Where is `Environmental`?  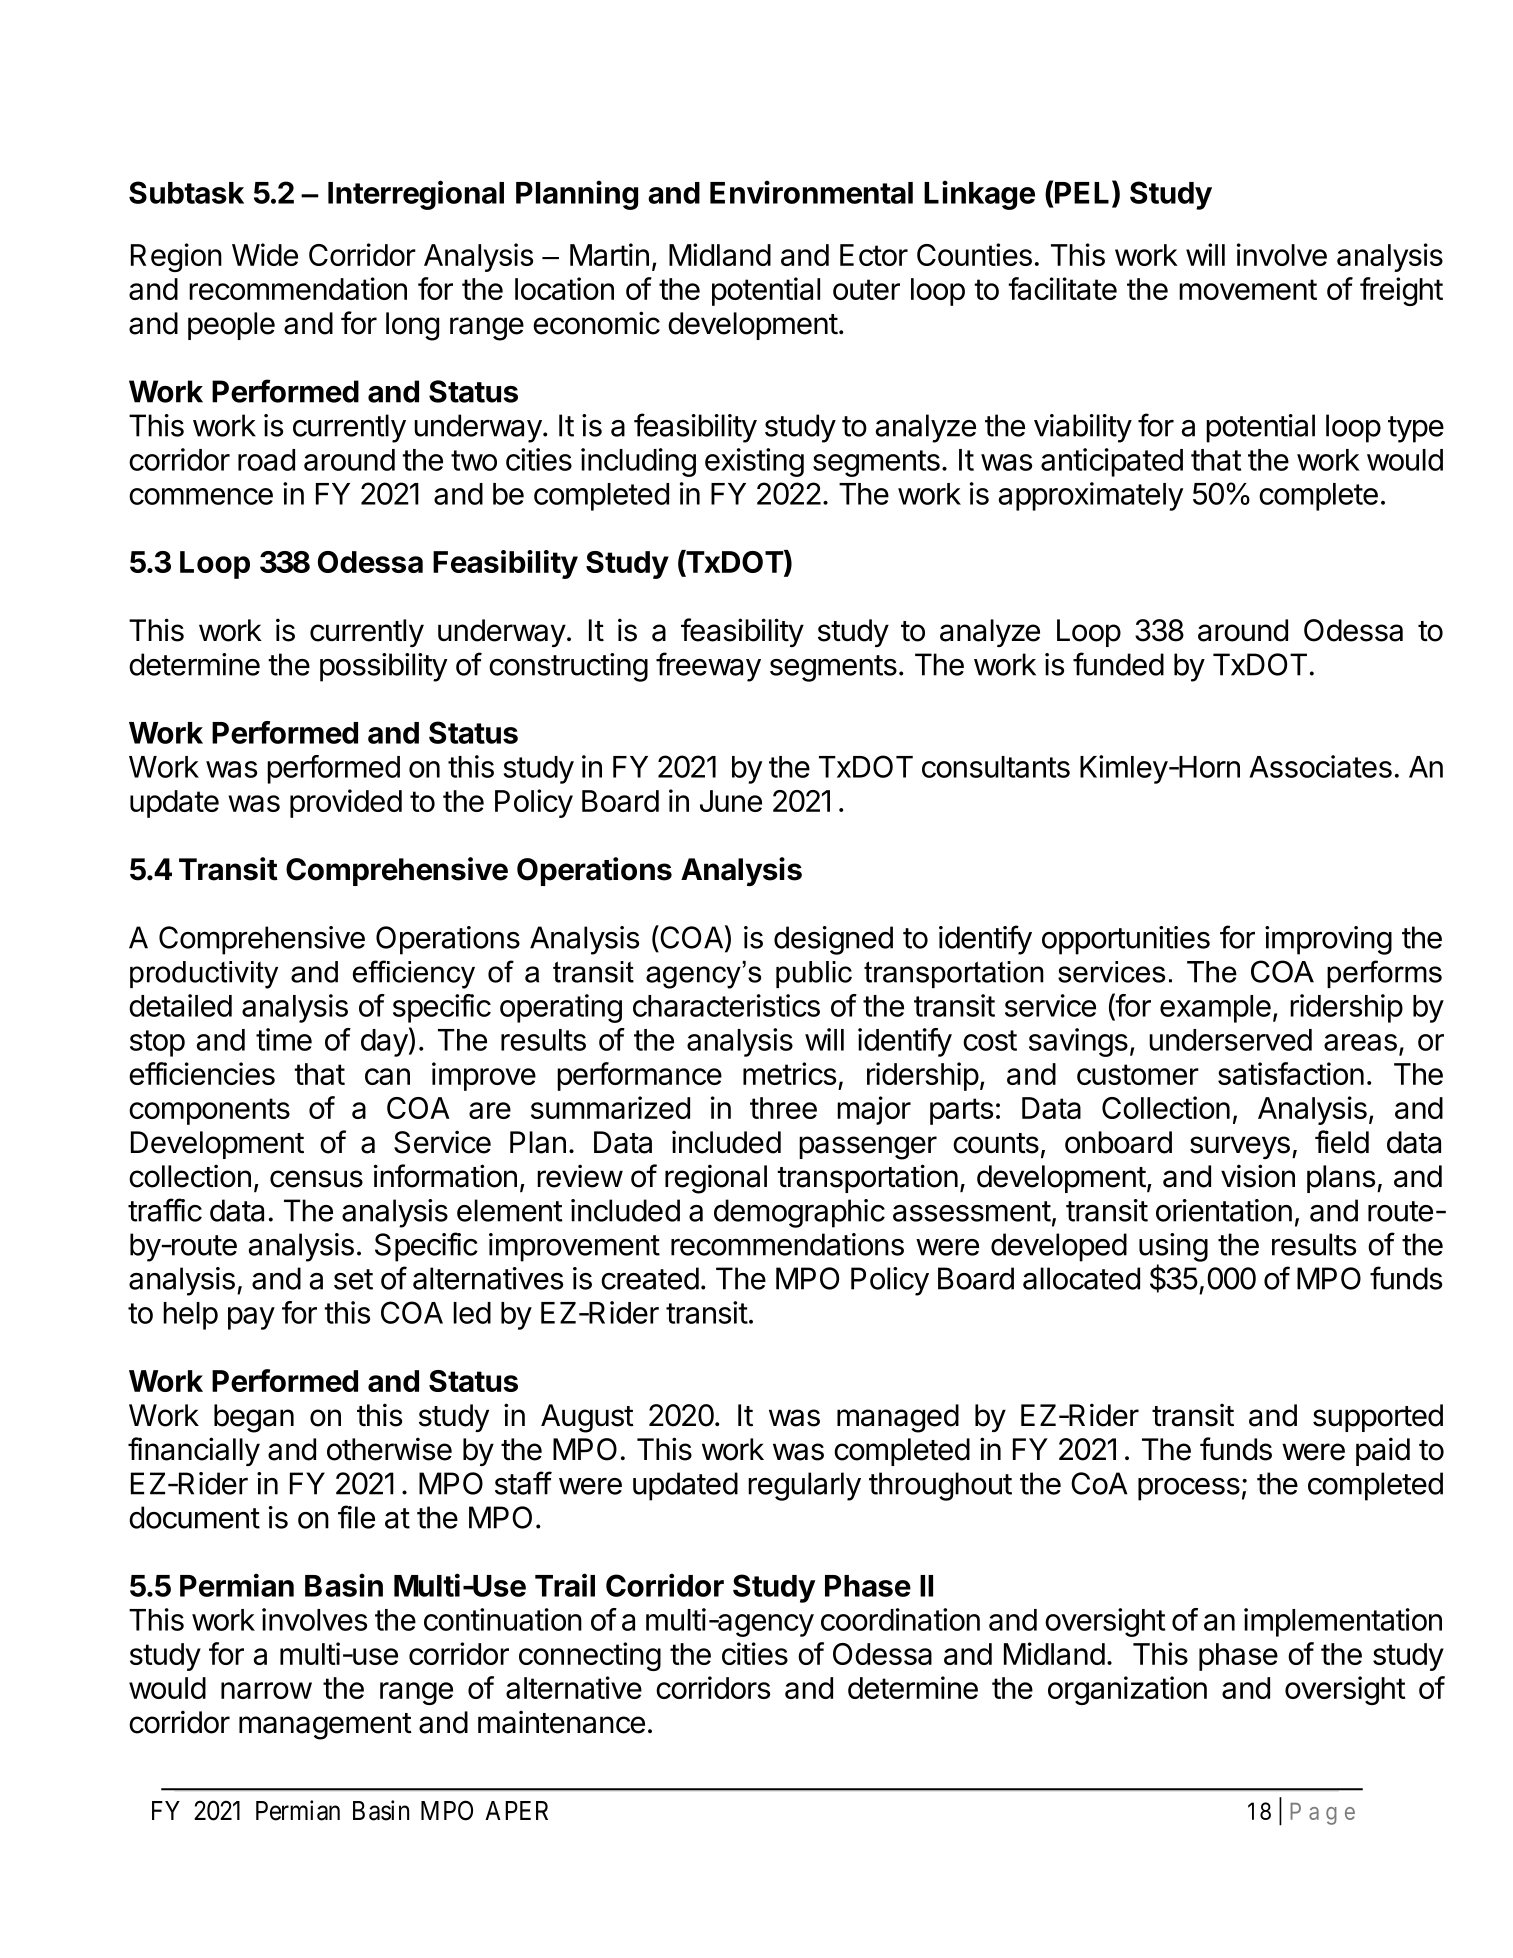
Environmental is located at coordinates (811, 192).
